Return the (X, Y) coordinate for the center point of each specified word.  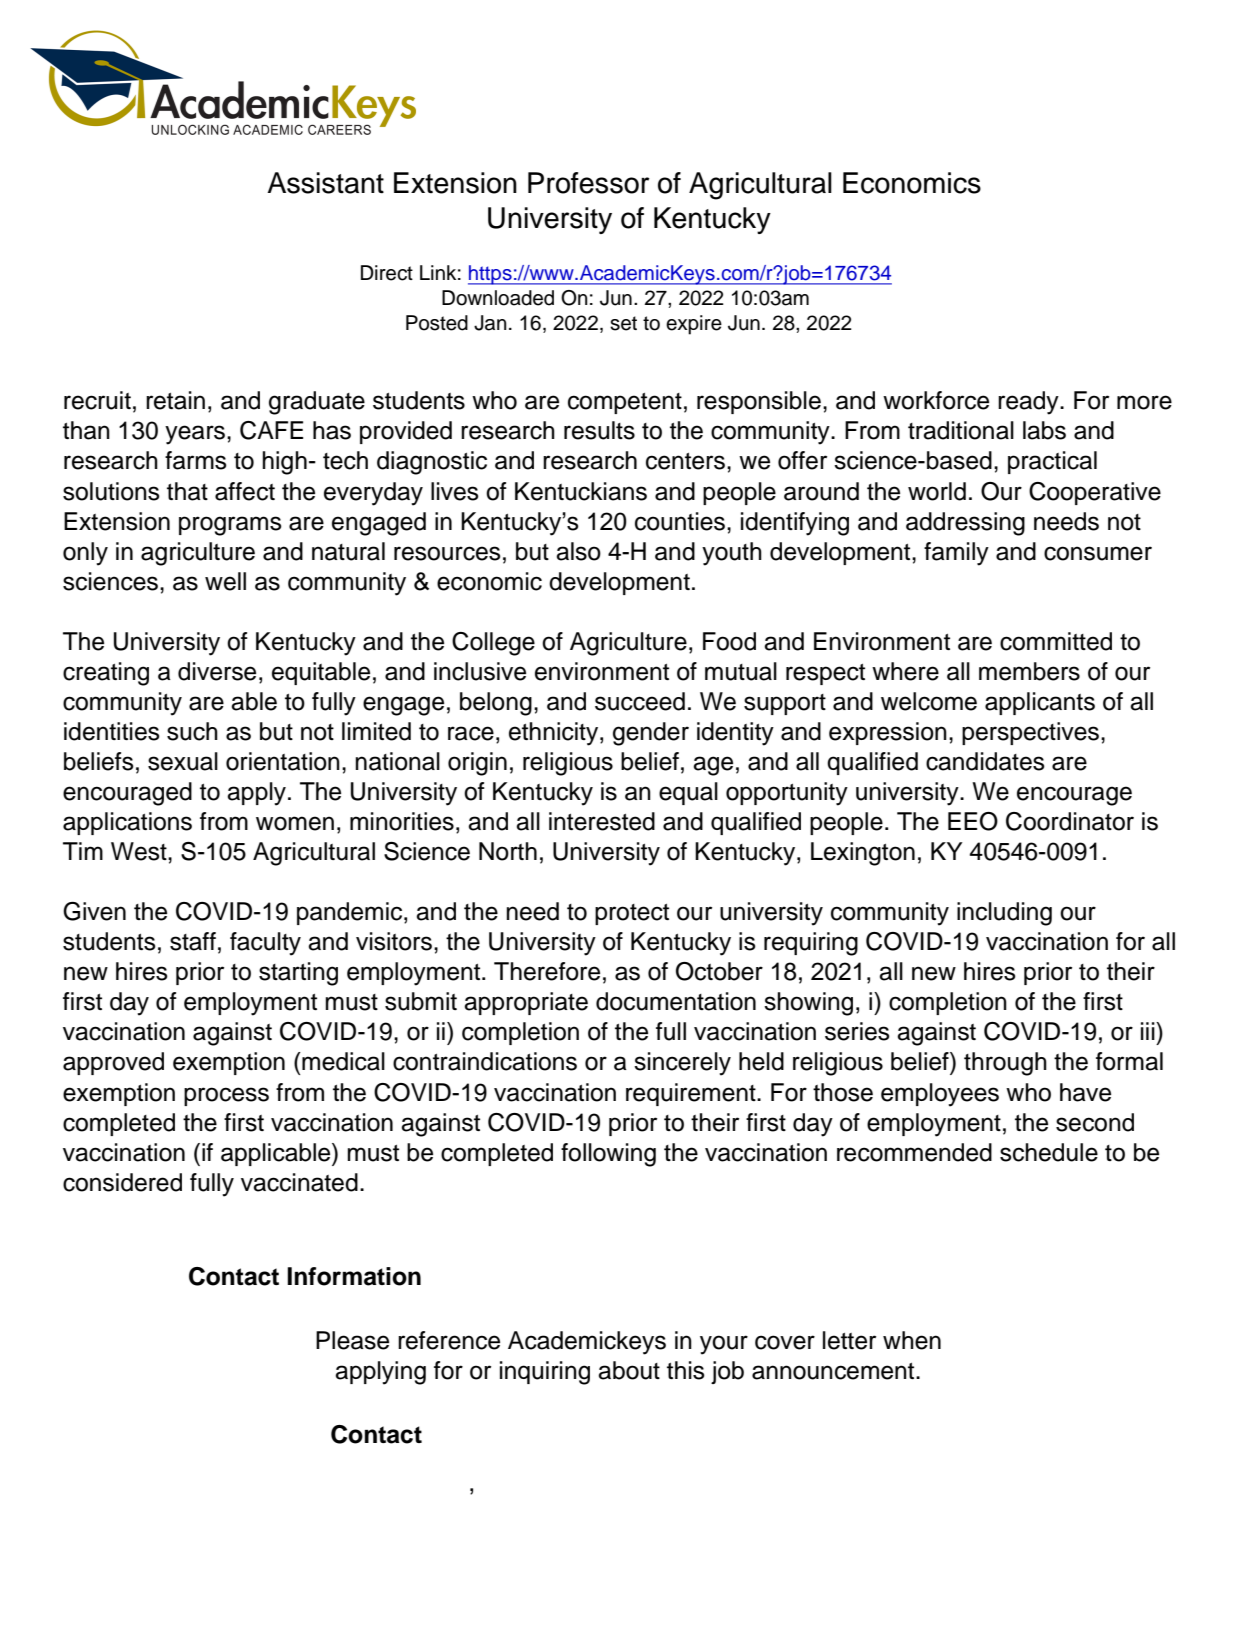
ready (1029, 403)
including (1004, 914)
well (225, 581)
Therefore (547, 971)
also (578, 551)
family (956, 554)
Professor (589, 183)
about (629, 1370)
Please (352, 1340)
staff (193, 941)
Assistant (325, 183)
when (912, 1340)
